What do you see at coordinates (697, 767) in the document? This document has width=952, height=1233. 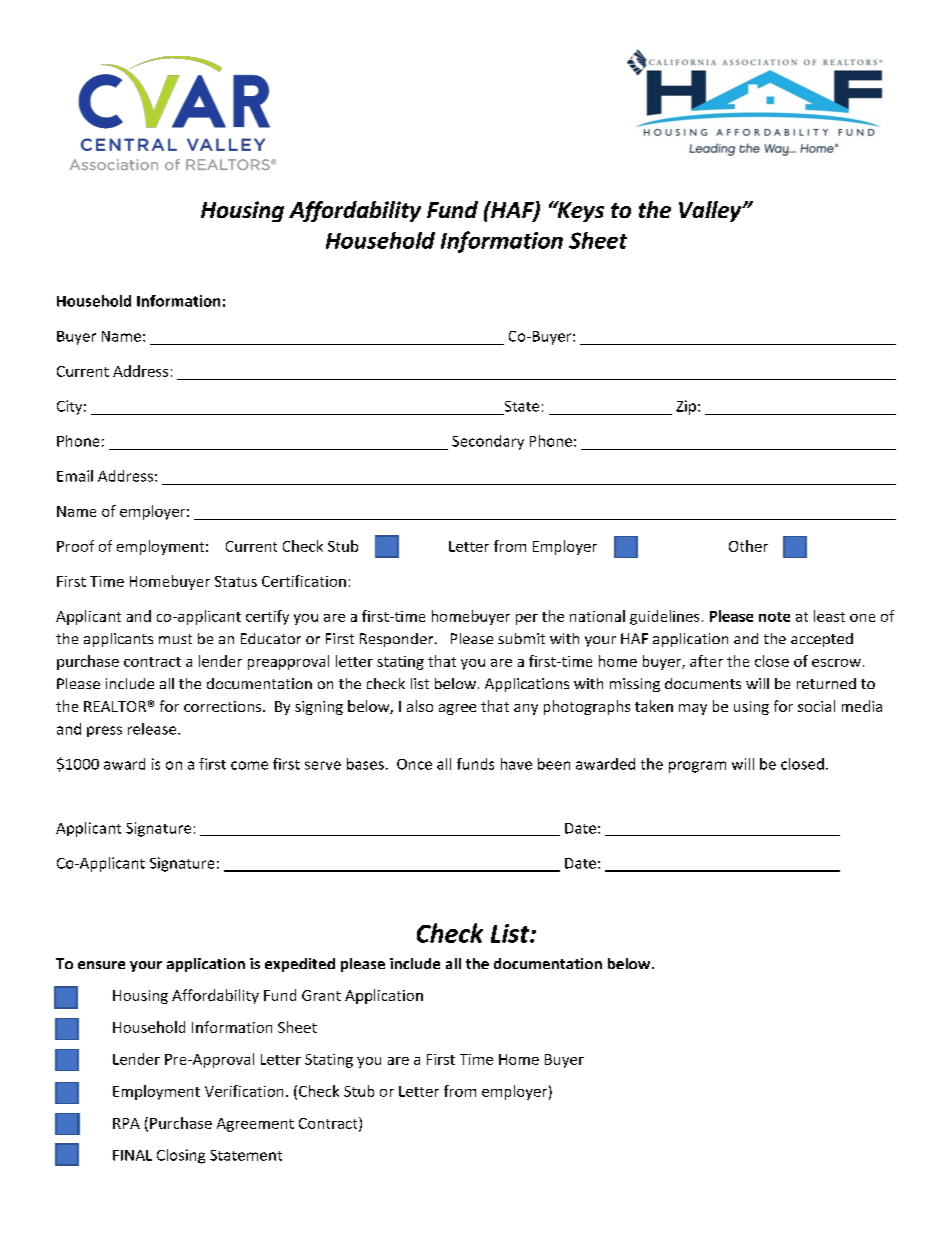 I see `program` at bounding box center [697, 767].
